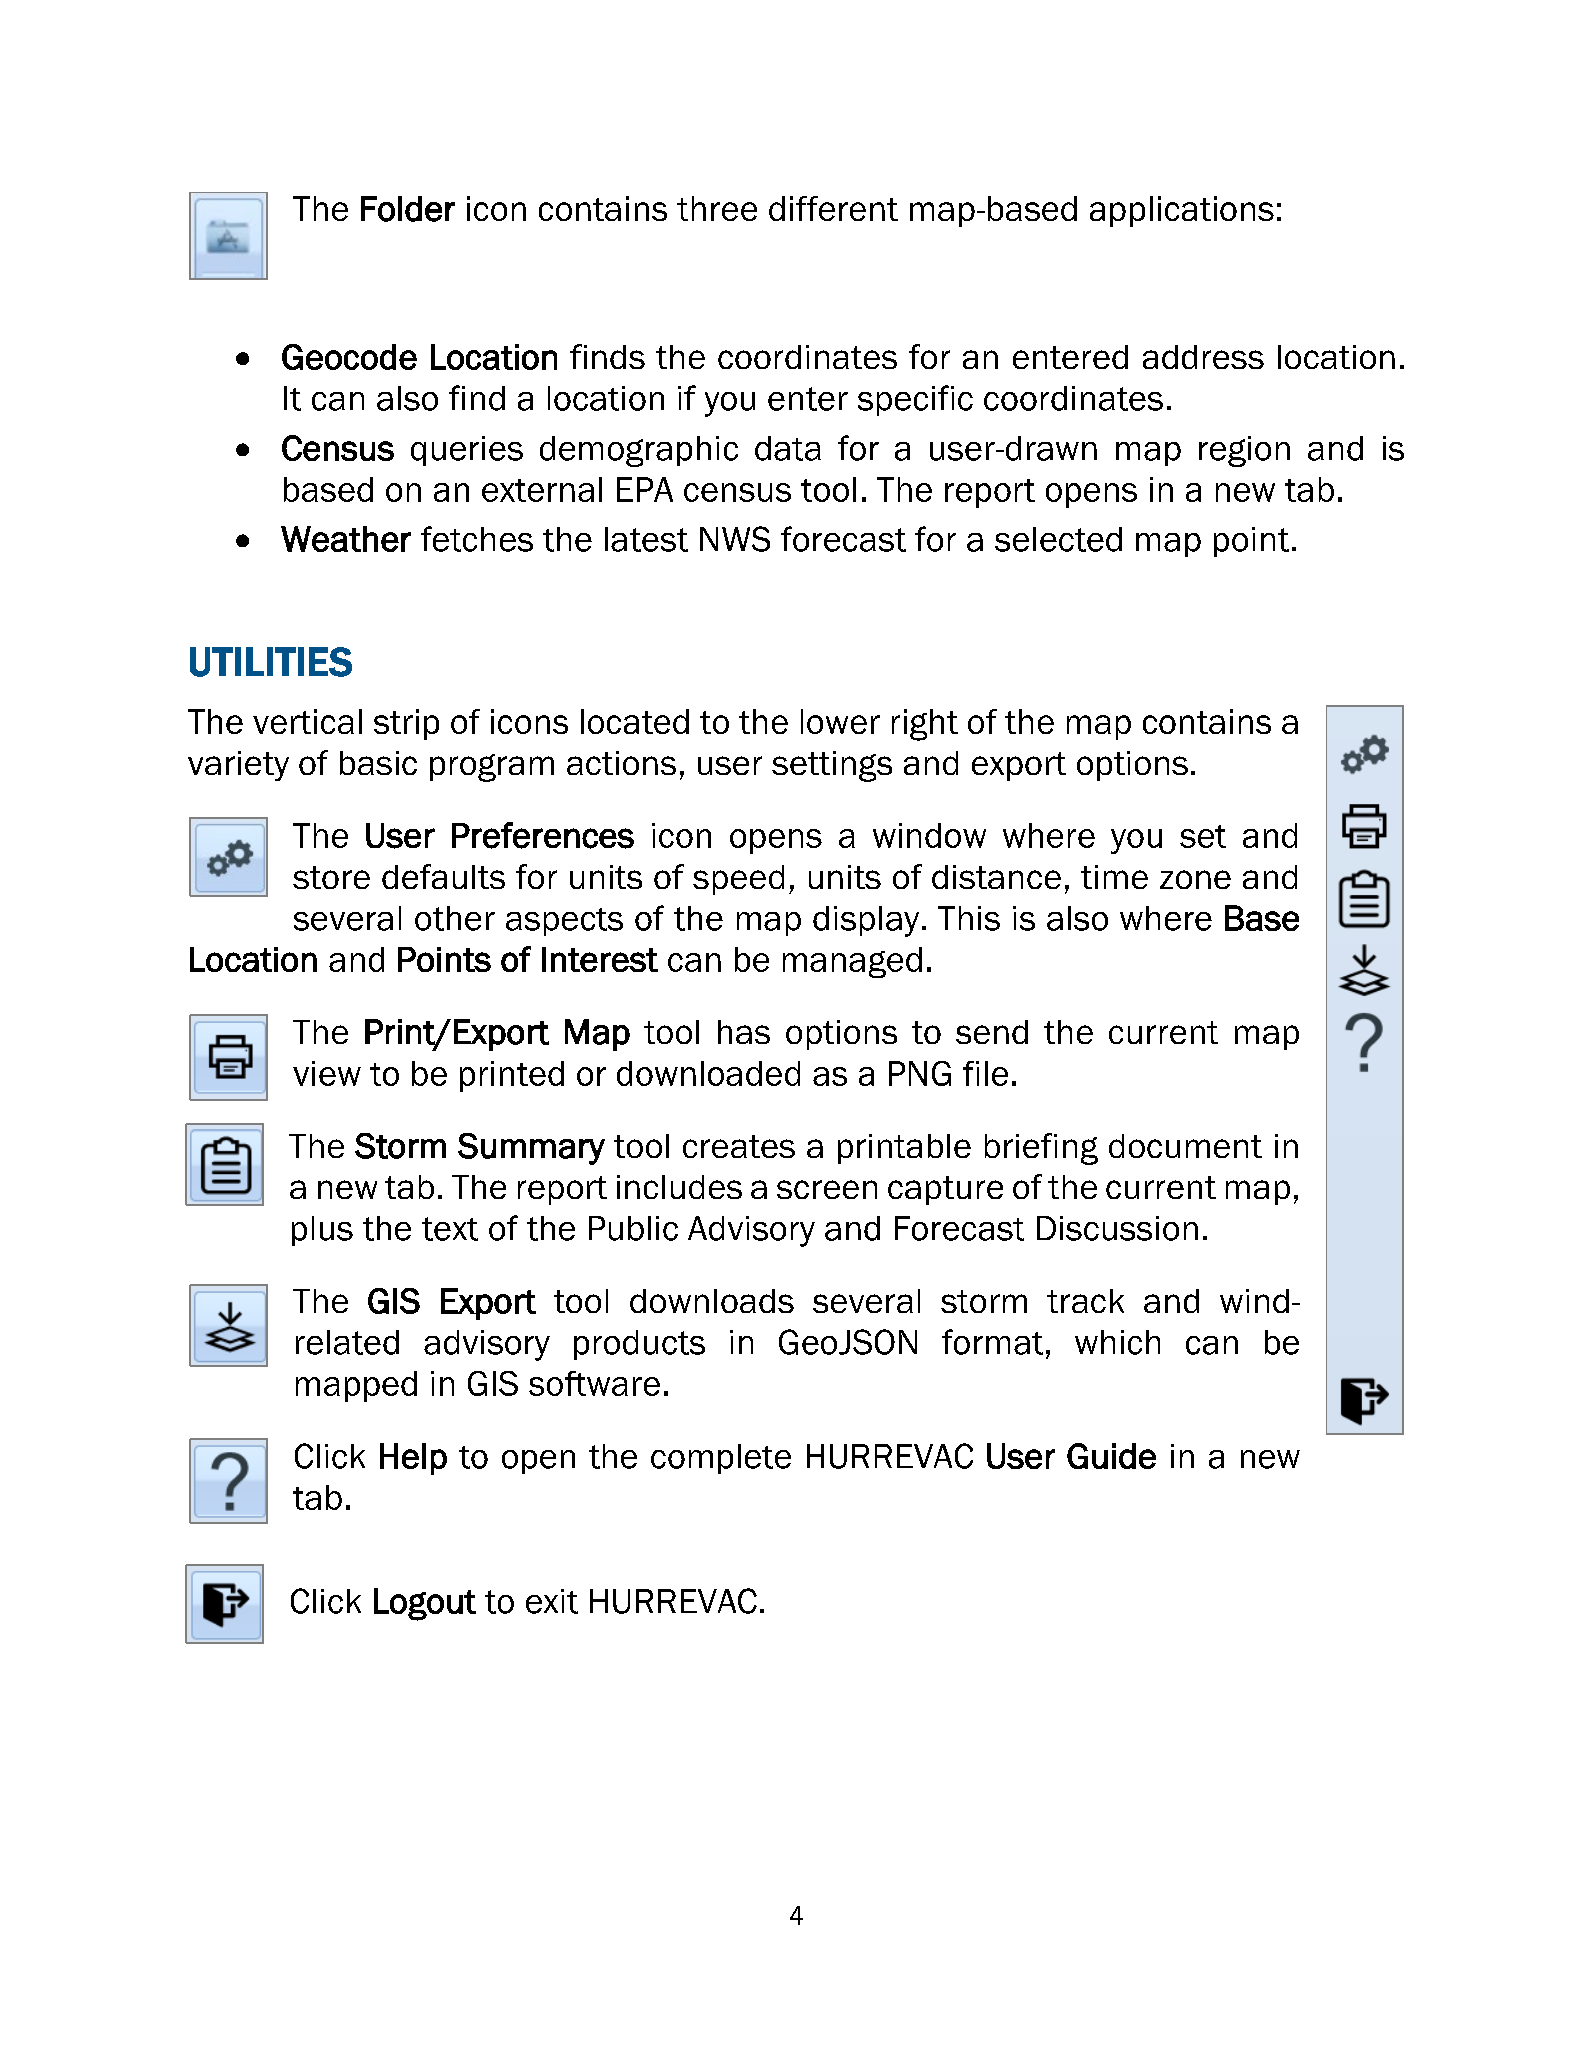  Describe the element at coordinates (346, 539) in the screenshot. I see `Weather` at that location.
